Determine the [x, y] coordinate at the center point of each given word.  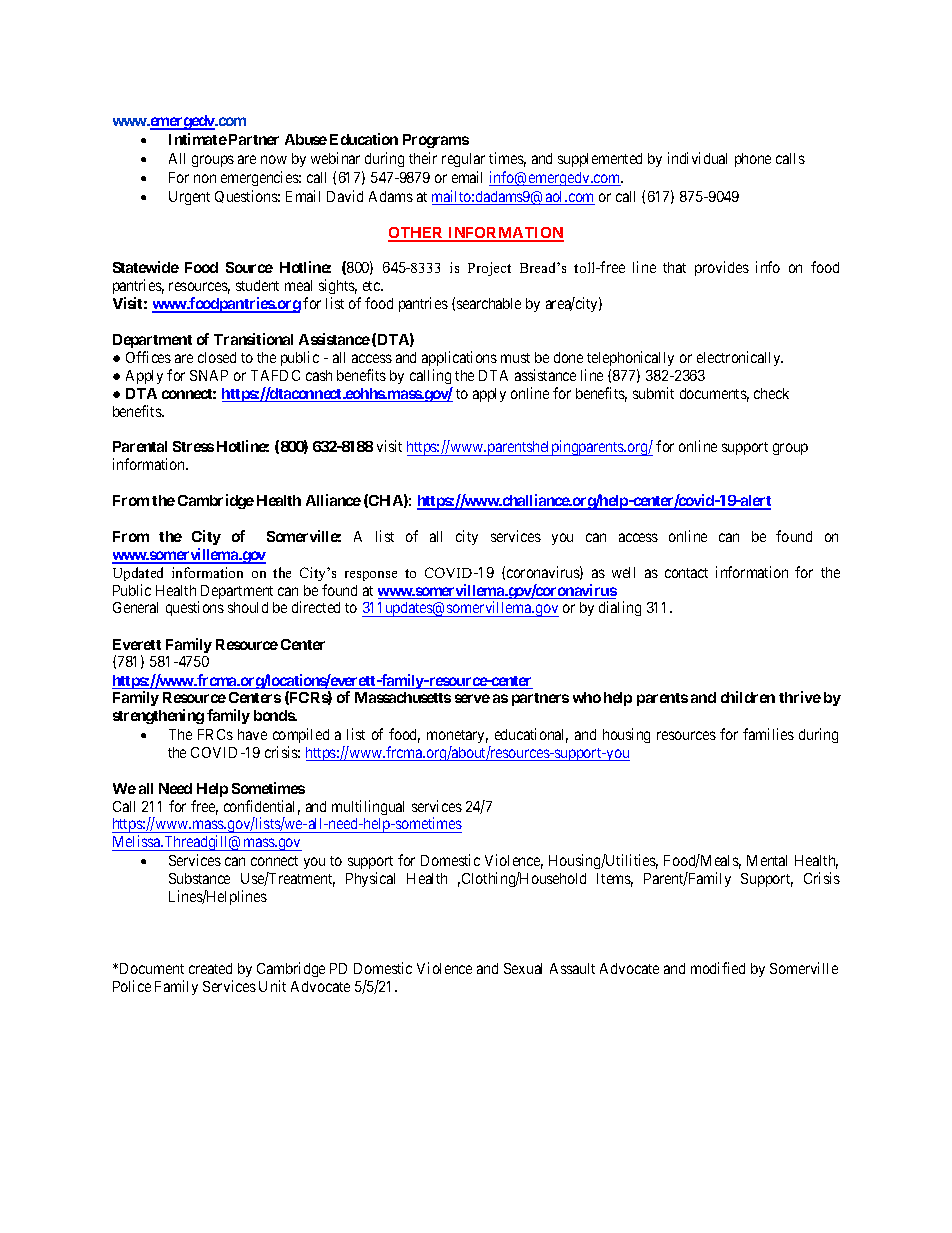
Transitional [253, 339]
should [248, 607]
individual [697, 158]
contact [686, 573]
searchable [489, 303]
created [210, 968]
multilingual [368, 807]
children [748, 697]
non [205, 178]
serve [472, 698]
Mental [767, 860]
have [252, 734]
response [371, 576]
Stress [193, 446]
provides [722, 268]
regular [463, 160]
